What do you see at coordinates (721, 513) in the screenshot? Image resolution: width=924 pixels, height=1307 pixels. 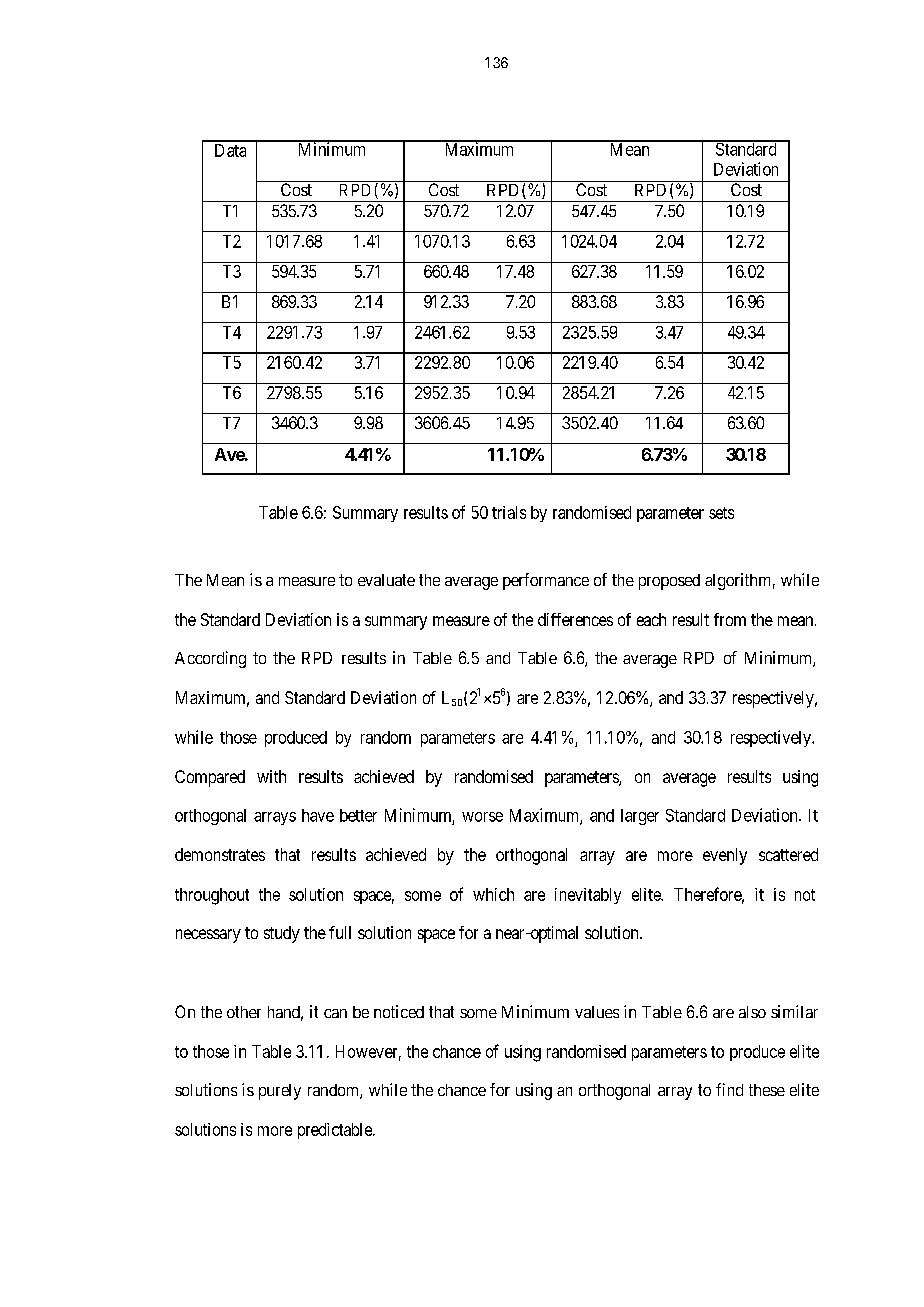 I see `sets` at bounding box center [721, 513].
